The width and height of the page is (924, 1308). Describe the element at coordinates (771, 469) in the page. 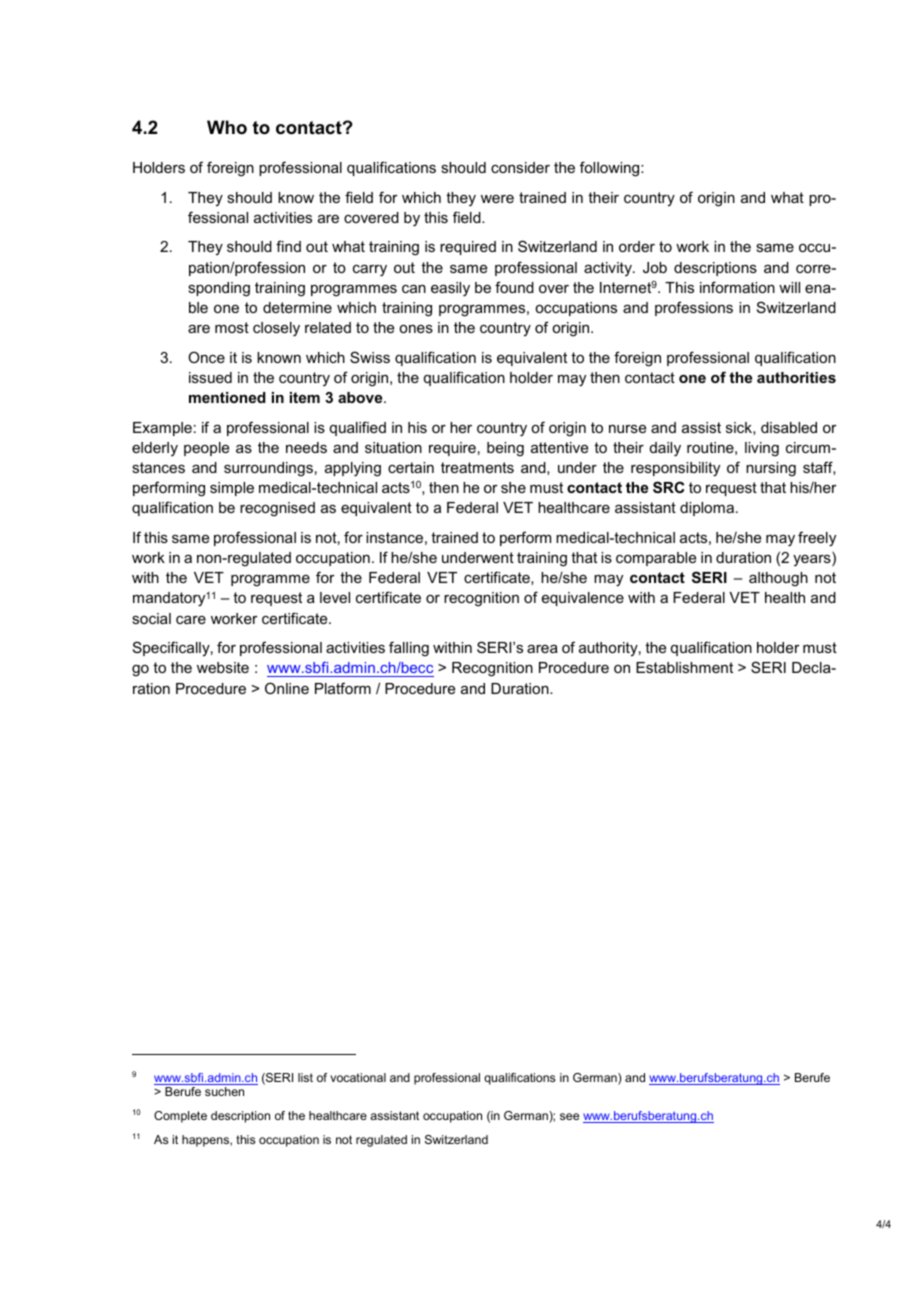

I see `nursing` at that location.
